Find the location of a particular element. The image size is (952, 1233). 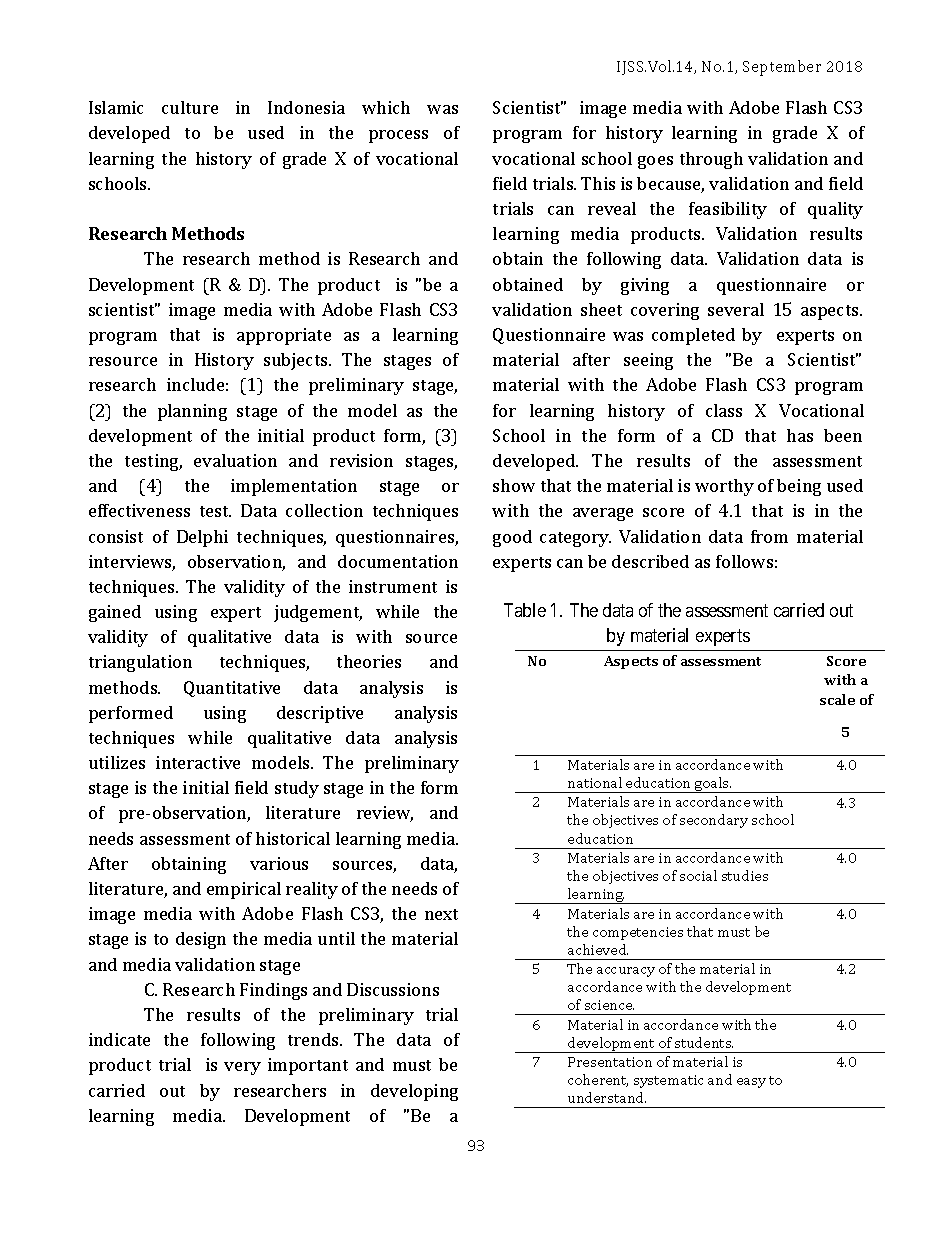

secondary is located at coordinates (714, 821).
